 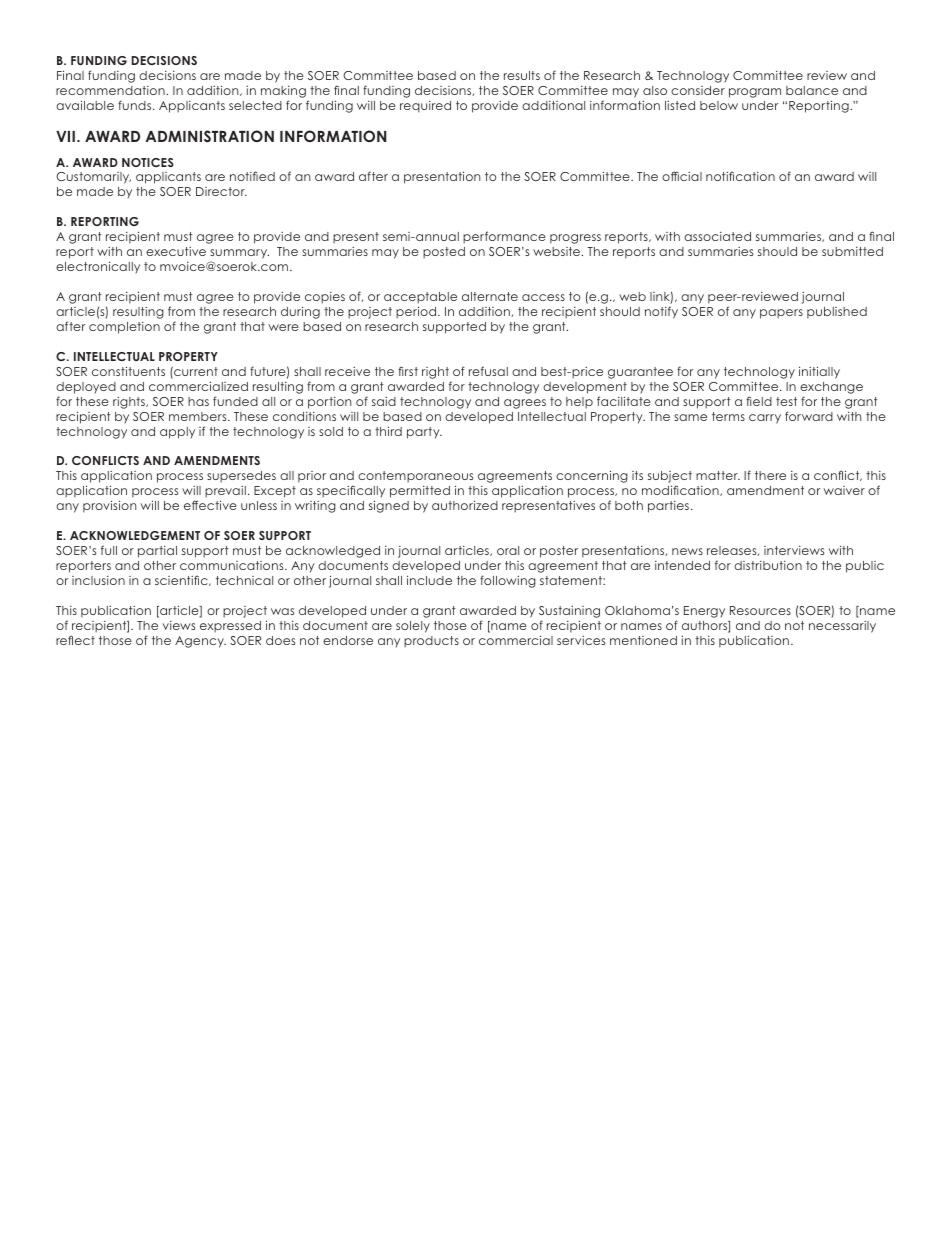 What do you see at coordinates (760, 610) in the document?
I see `Resources` at bounding box center [760, 610].
